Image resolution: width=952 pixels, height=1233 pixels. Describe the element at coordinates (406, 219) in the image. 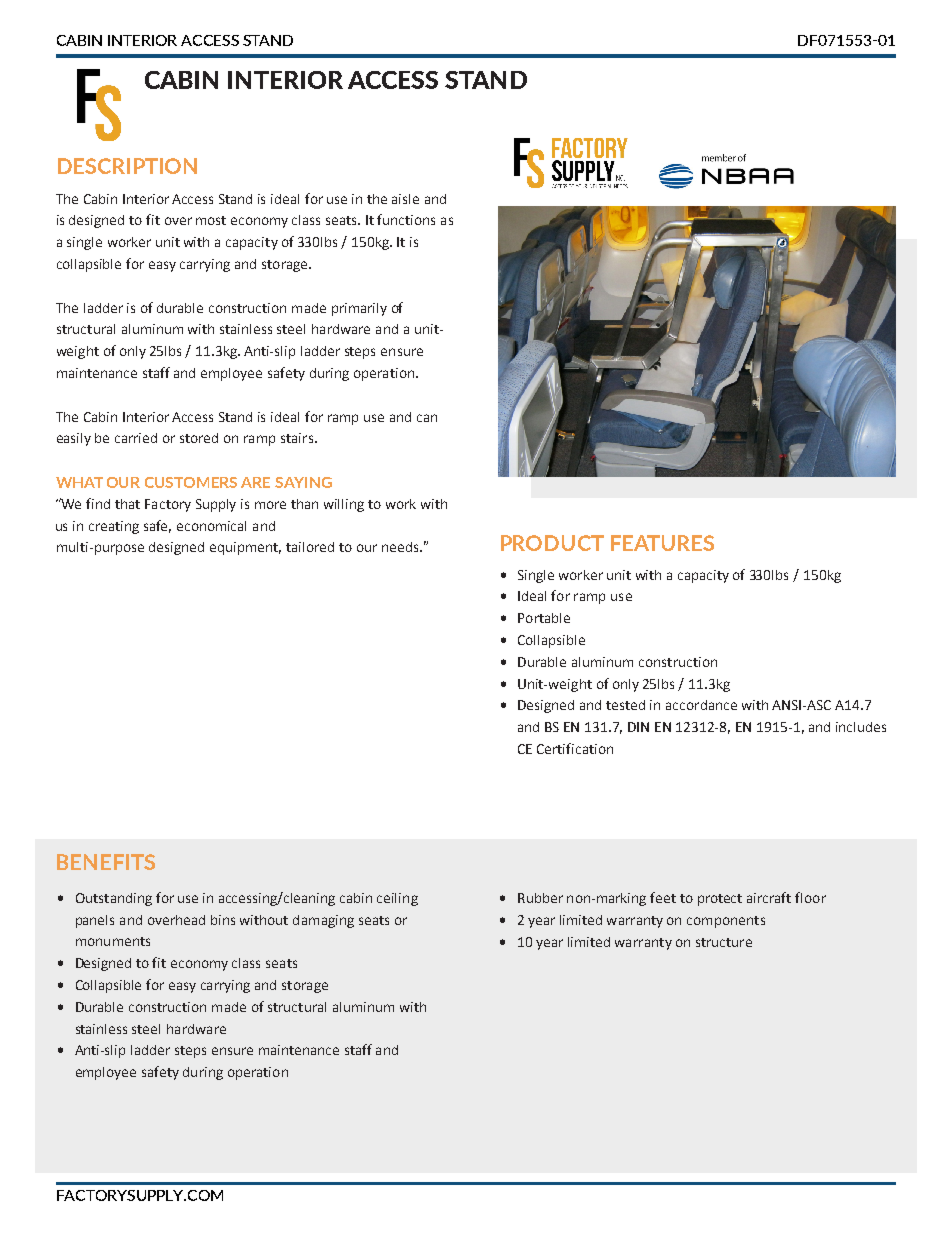

I see `functions` at that location.
